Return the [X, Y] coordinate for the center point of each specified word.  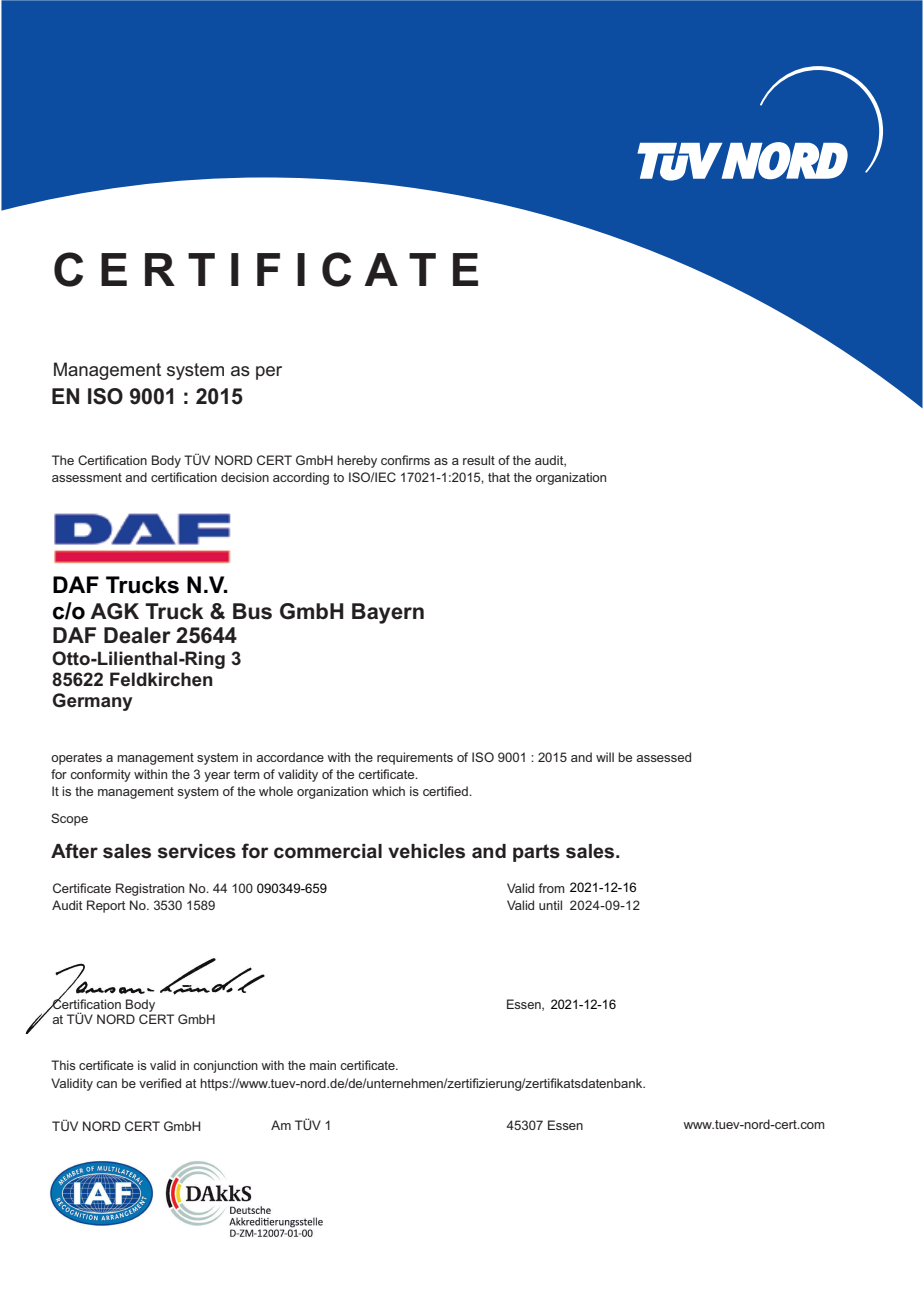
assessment [87, 477]
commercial [328, 851]
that [499, 477]
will [605, 757]
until [550, 905]
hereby [357, 461]
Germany [93, 702]
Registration [150, 889]
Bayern [388, 613]
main [323, 1065]
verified [160, 1083]
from [551, 888]
